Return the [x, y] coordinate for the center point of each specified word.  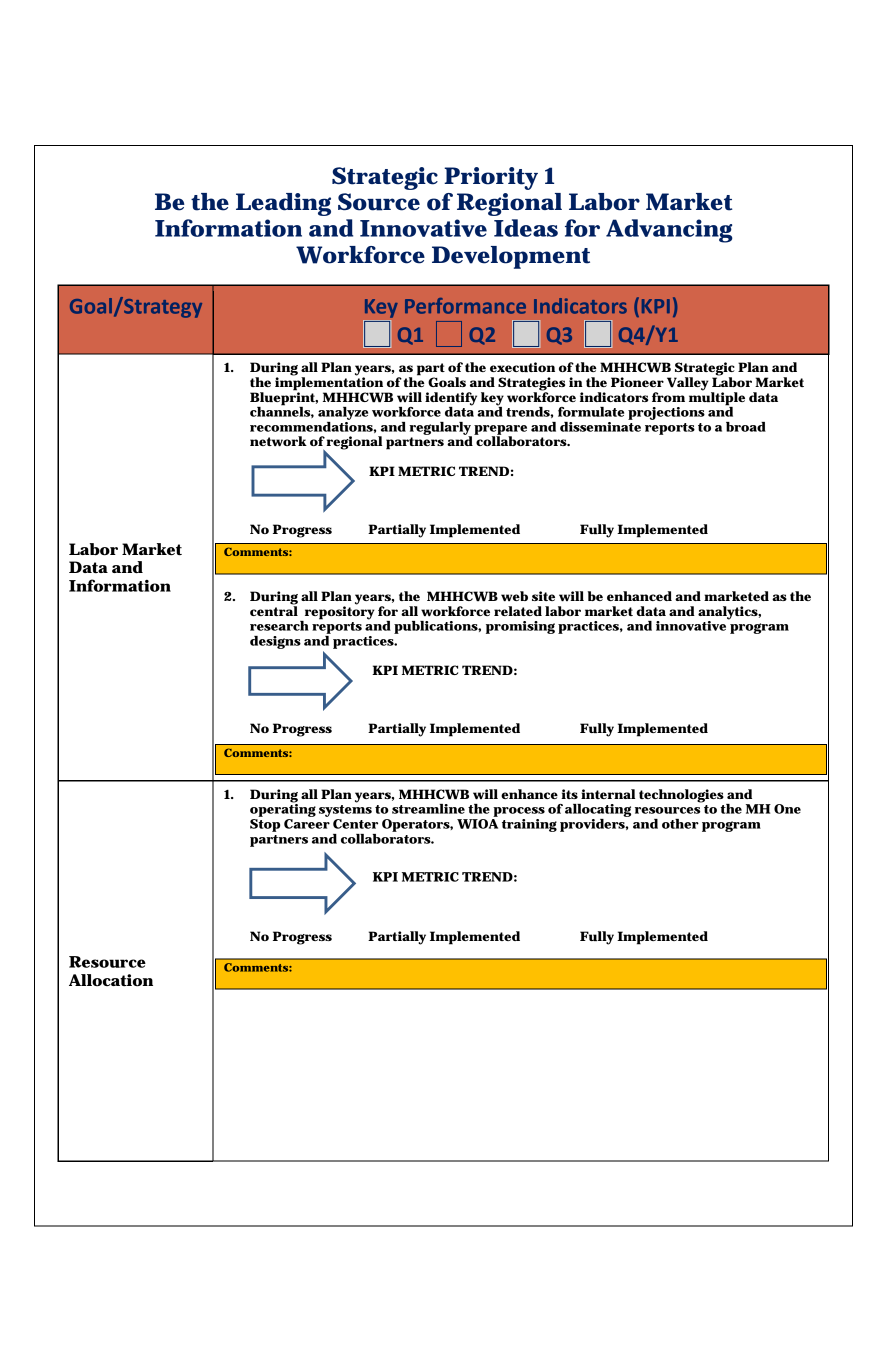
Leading [283, 204]
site [543, 596]
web [514, 596]
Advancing [669, 231]
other [680, 824]
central [274, 610]
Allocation [111, 980]
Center [355, 824]
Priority [491, 178]
